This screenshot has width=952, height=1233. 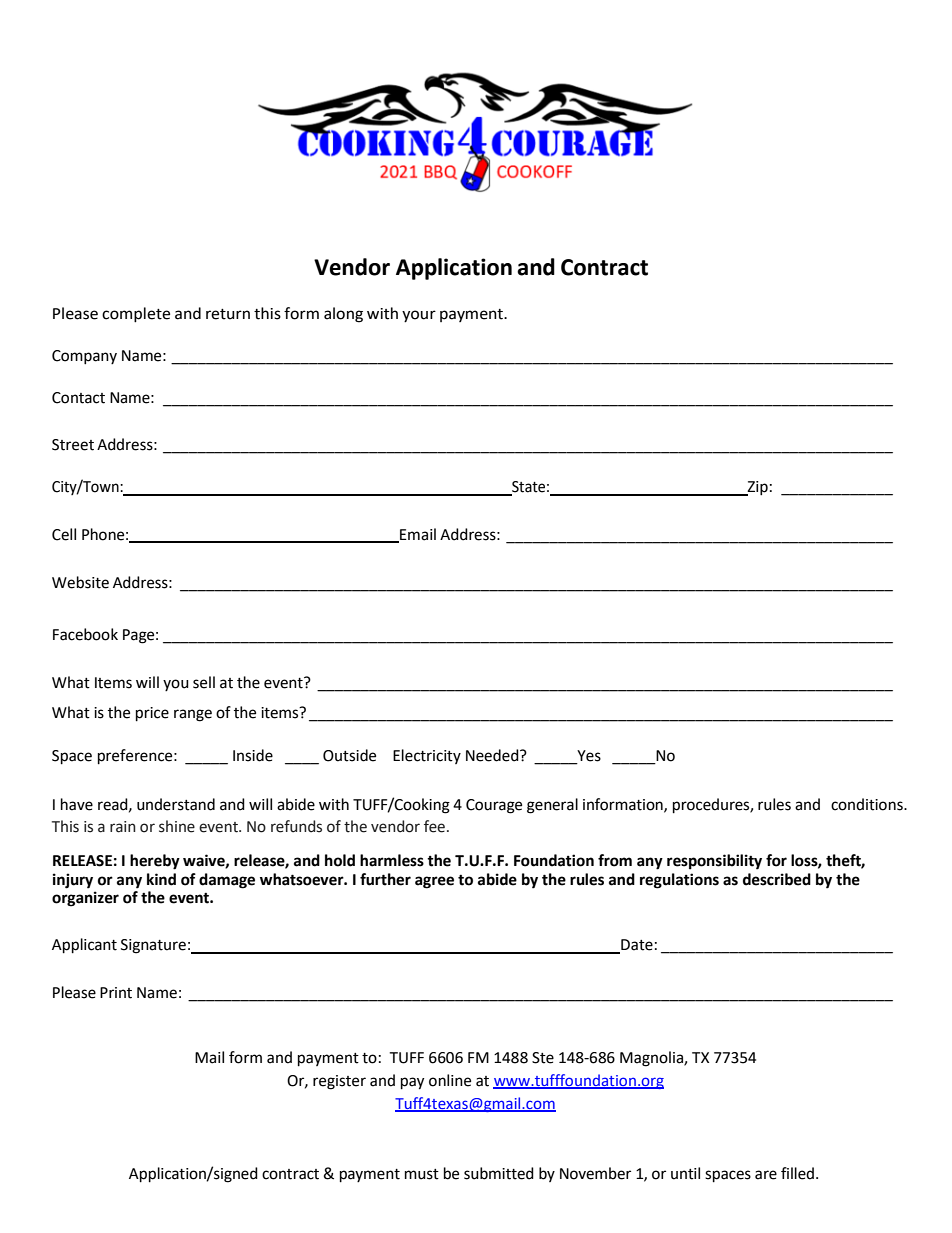 What do you see at coordinates (499, 1173) in the screenshot?
I see `submitted` at bounding box center [499, 1173].
